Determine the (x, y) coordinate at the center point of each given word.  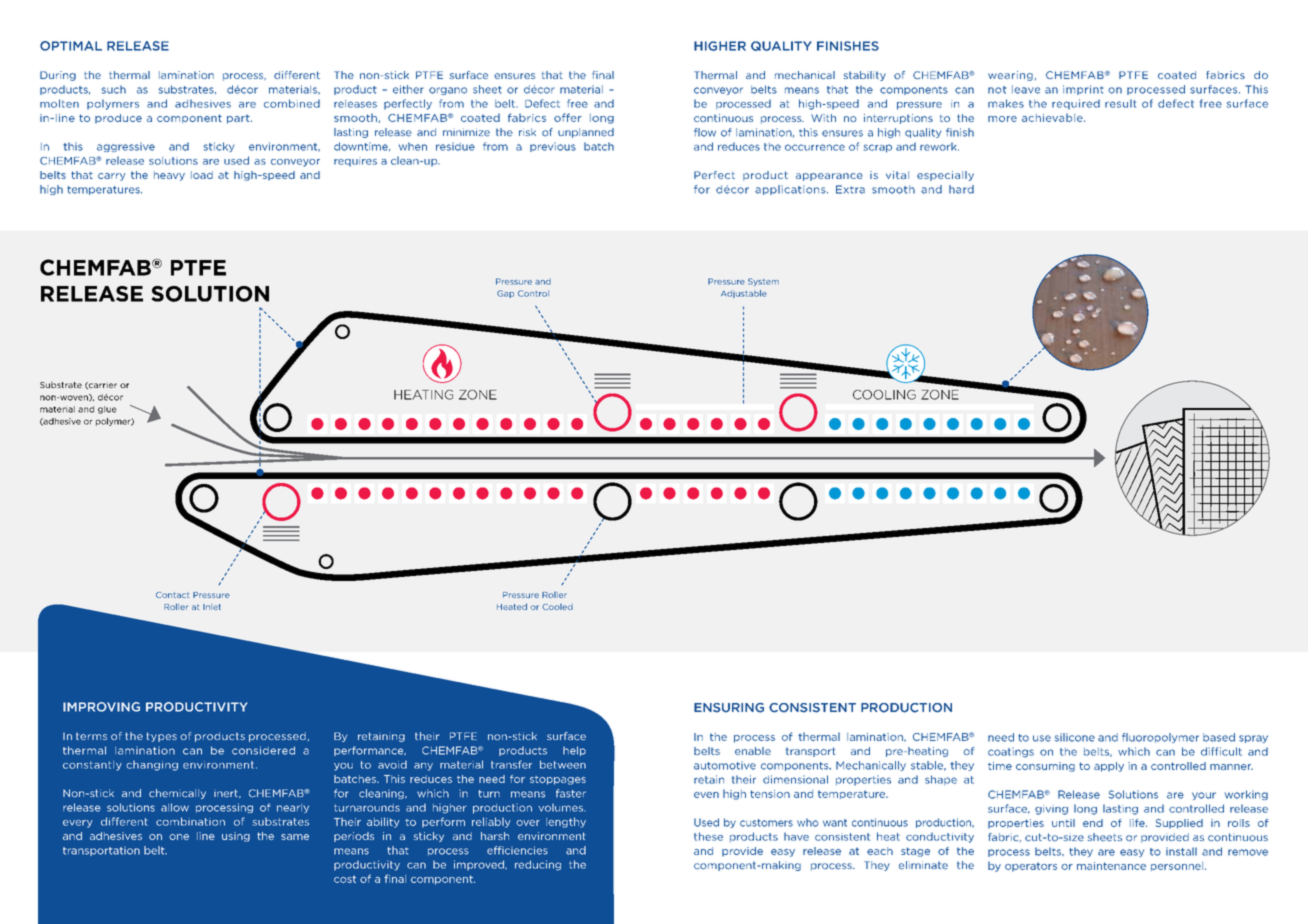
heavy (169, 176)
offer (568, 117)
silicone (1074, 737)
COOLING (884, 395)
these (708, 836)
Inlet (212, 607)
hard (961, 189)
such (113, 89)
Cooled (557, 607)
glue (107, 410)
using (236, 837)
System (763, 282)
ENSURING (729, 708)
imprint (1083, 90)
